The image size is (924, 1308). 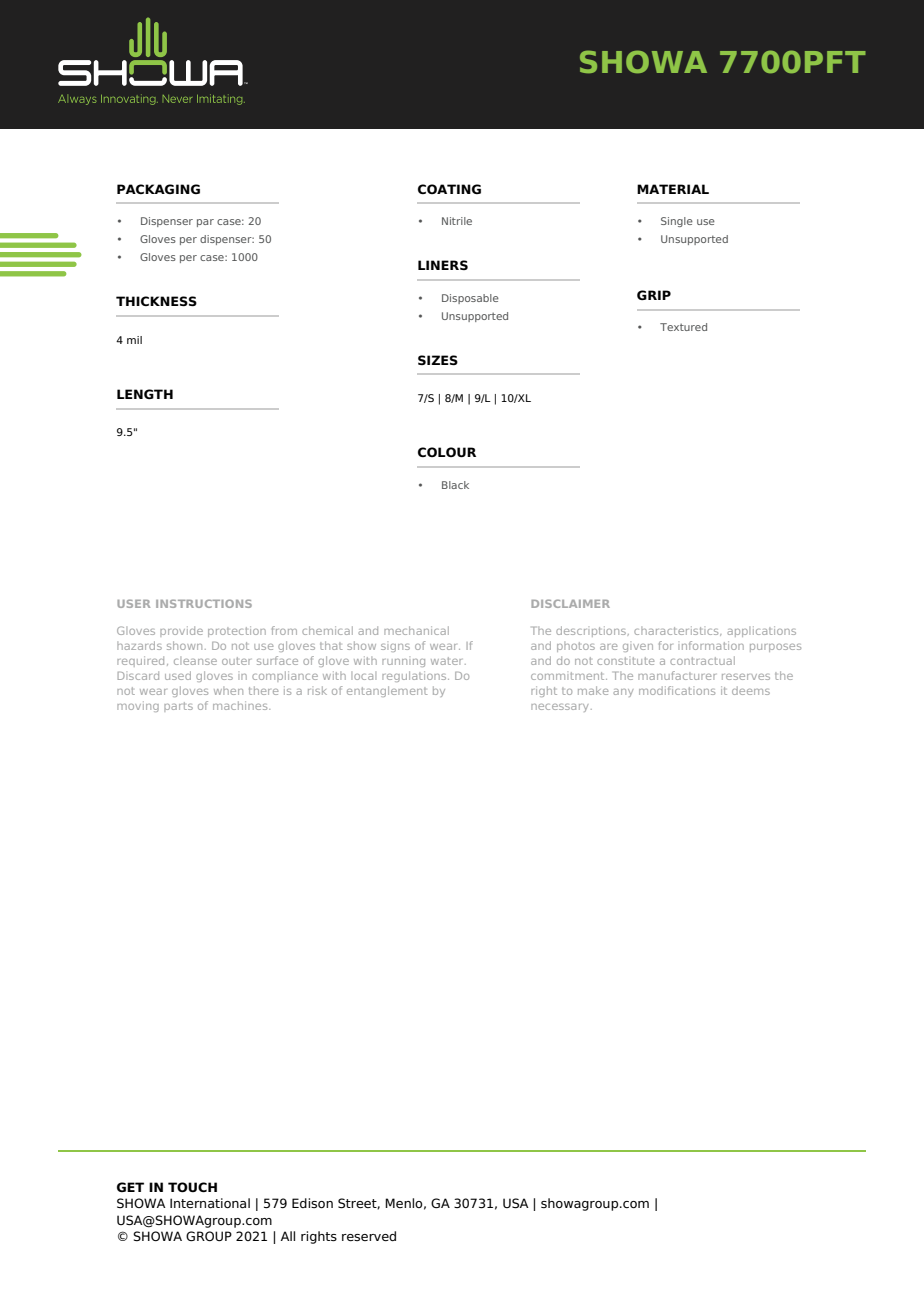 I want to click on Nitrile, so click(x=457, y=221).
